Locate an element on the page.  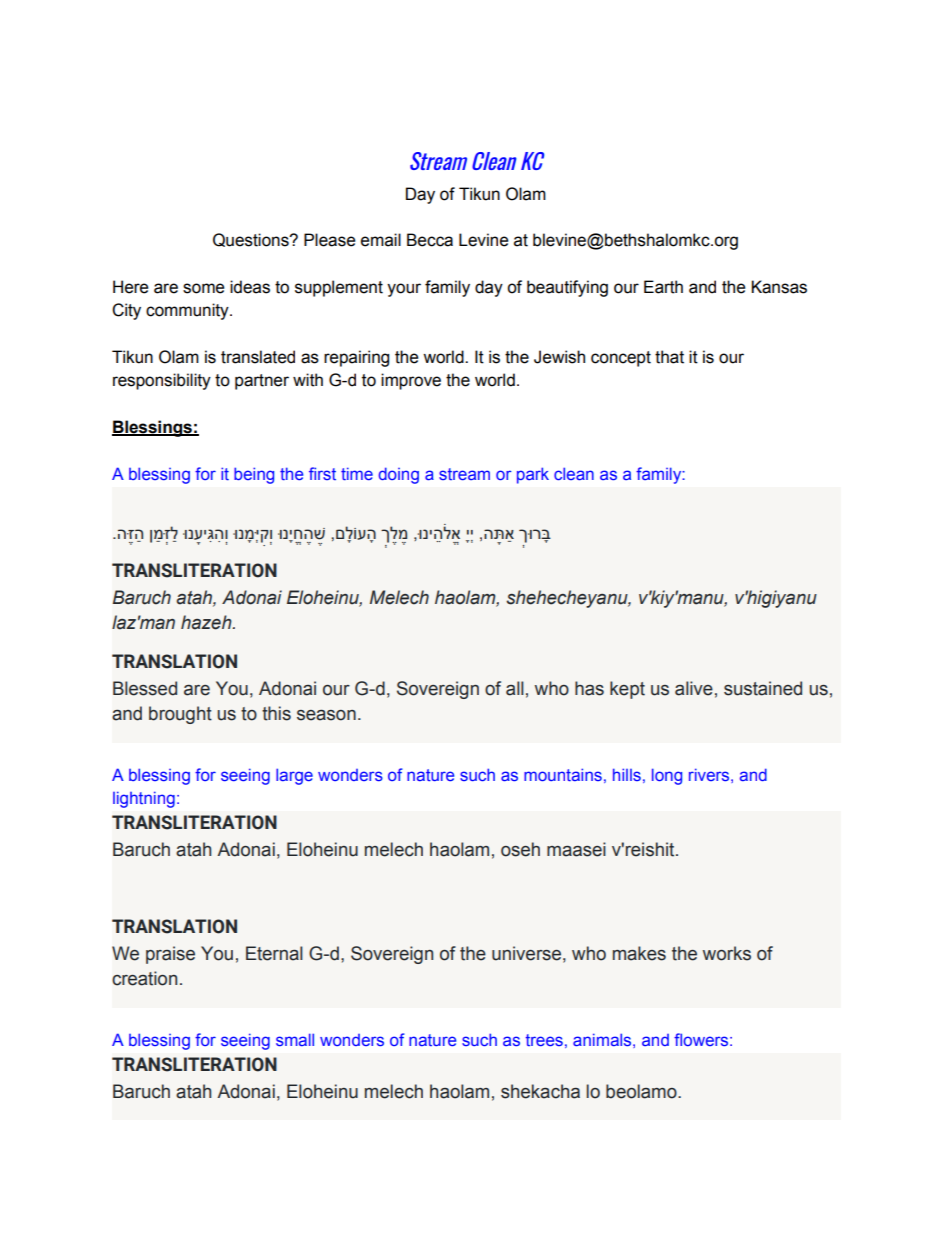
some is located at coordinates (203, 288).
